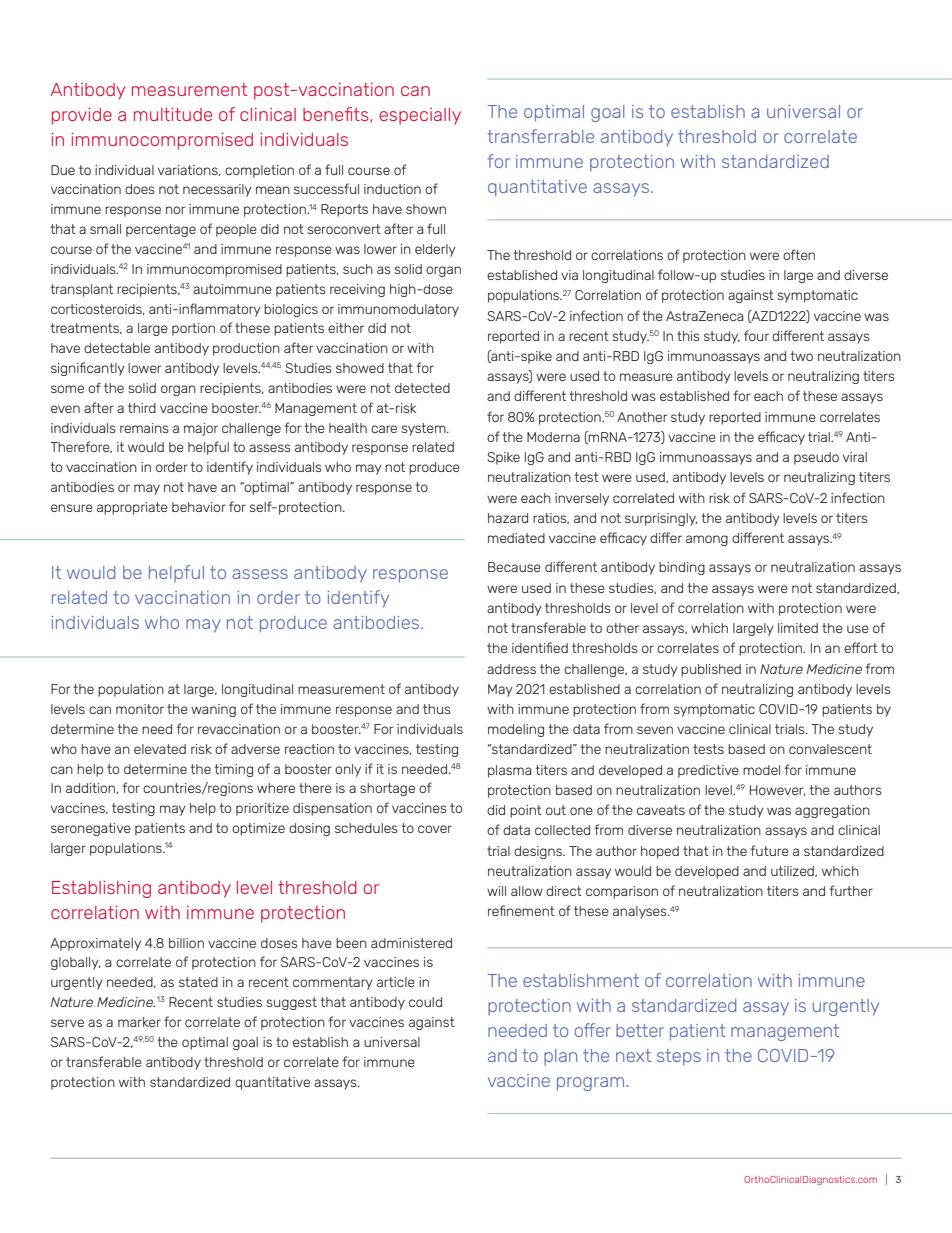 The height and width of the screenshot is (1233, 952). What do you see at coordinates (139, 1022) in the screenshot?
I see `marker` at bounding box center [139, 1022].
